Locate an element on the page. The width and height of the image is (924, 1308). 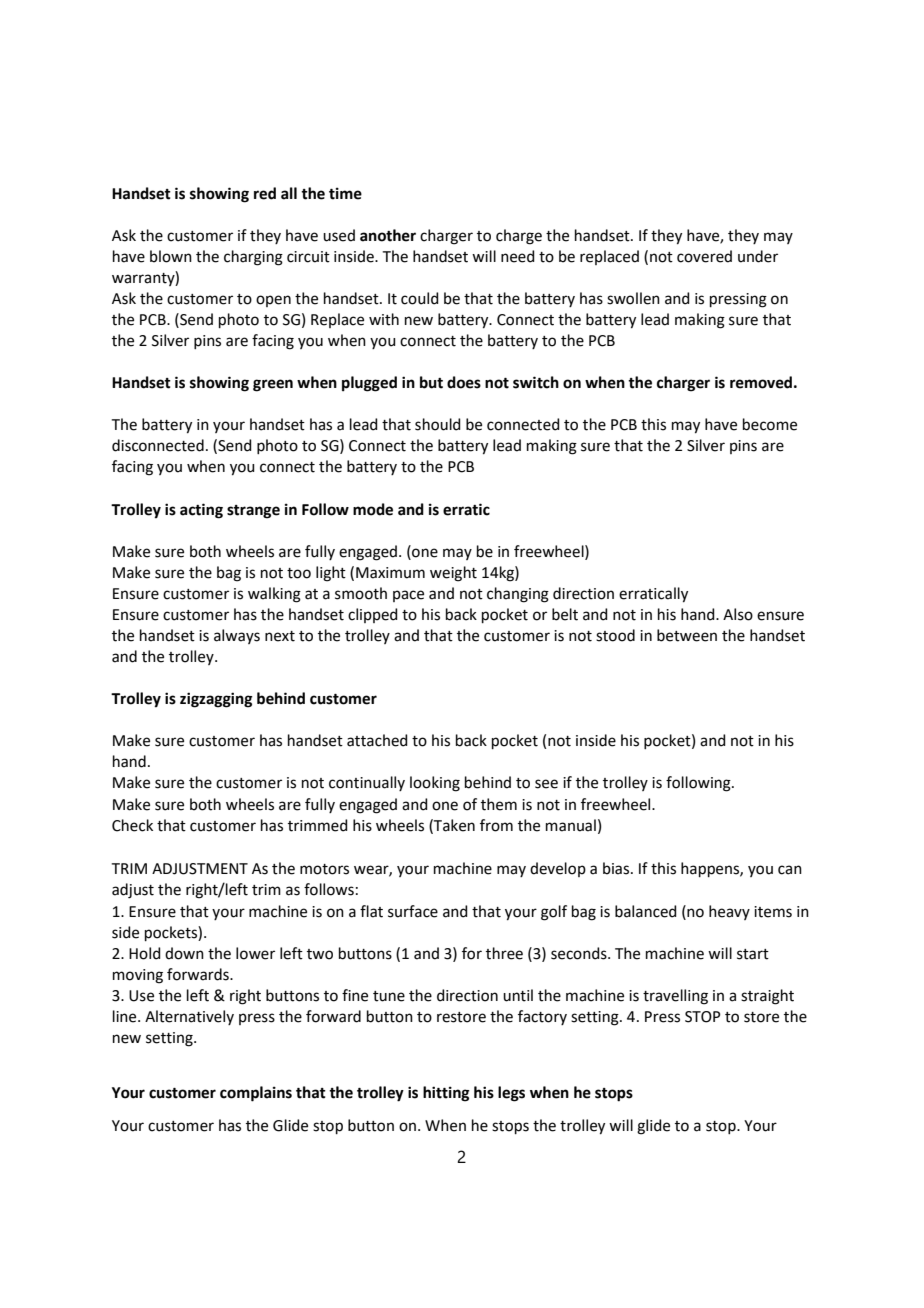
another is located at coordinates (388, 235).
